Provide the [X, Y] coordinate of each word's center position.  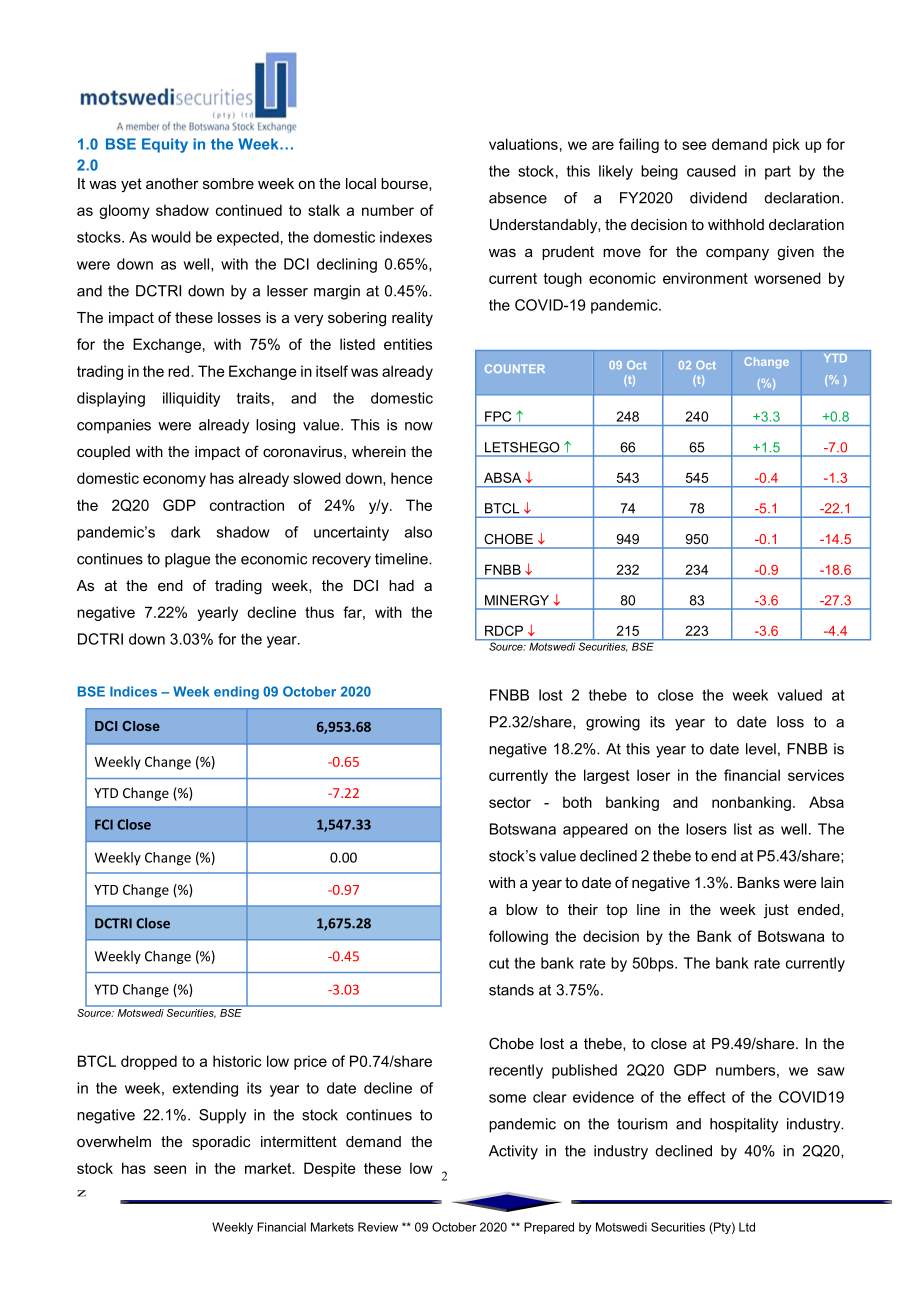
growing [613, 723]
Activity [513, 1152]
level [761, 749]
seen [170, 1169]
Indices [133, 691]
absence [518, 198]
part [778, 173]
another [172, 183]
